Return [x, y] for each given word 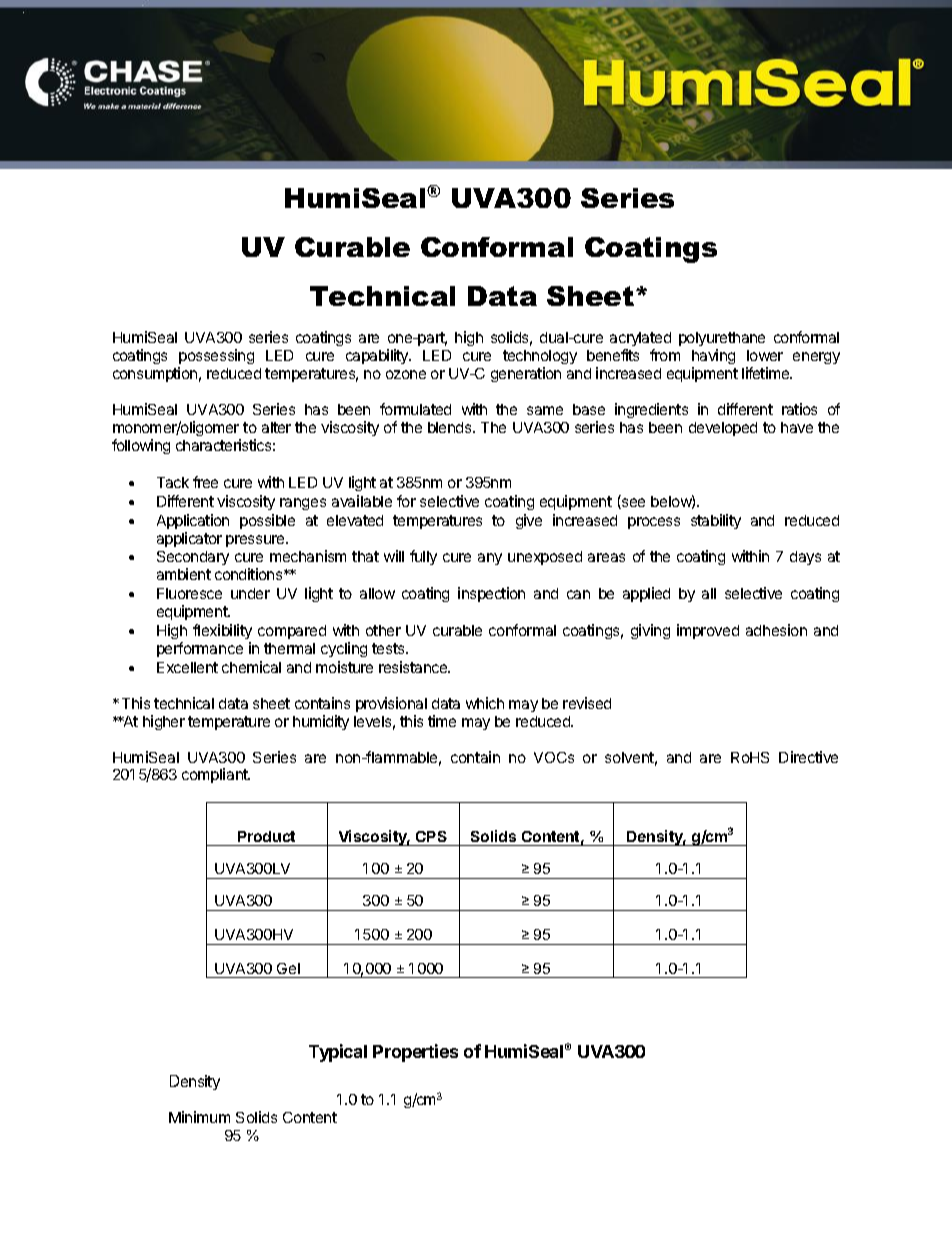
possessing [216, 358]
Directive [808, 757]
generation [526, 374]
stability [716, 521]
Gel [288, 968]
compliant [216, 775]
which [485, 703]
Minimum [199, 1117]
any [490, 559]
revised [587, 703]
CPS [431, 836]
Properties [415, 1053]
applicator [189, 539]
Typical [338, 1053]
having [713, 358]
